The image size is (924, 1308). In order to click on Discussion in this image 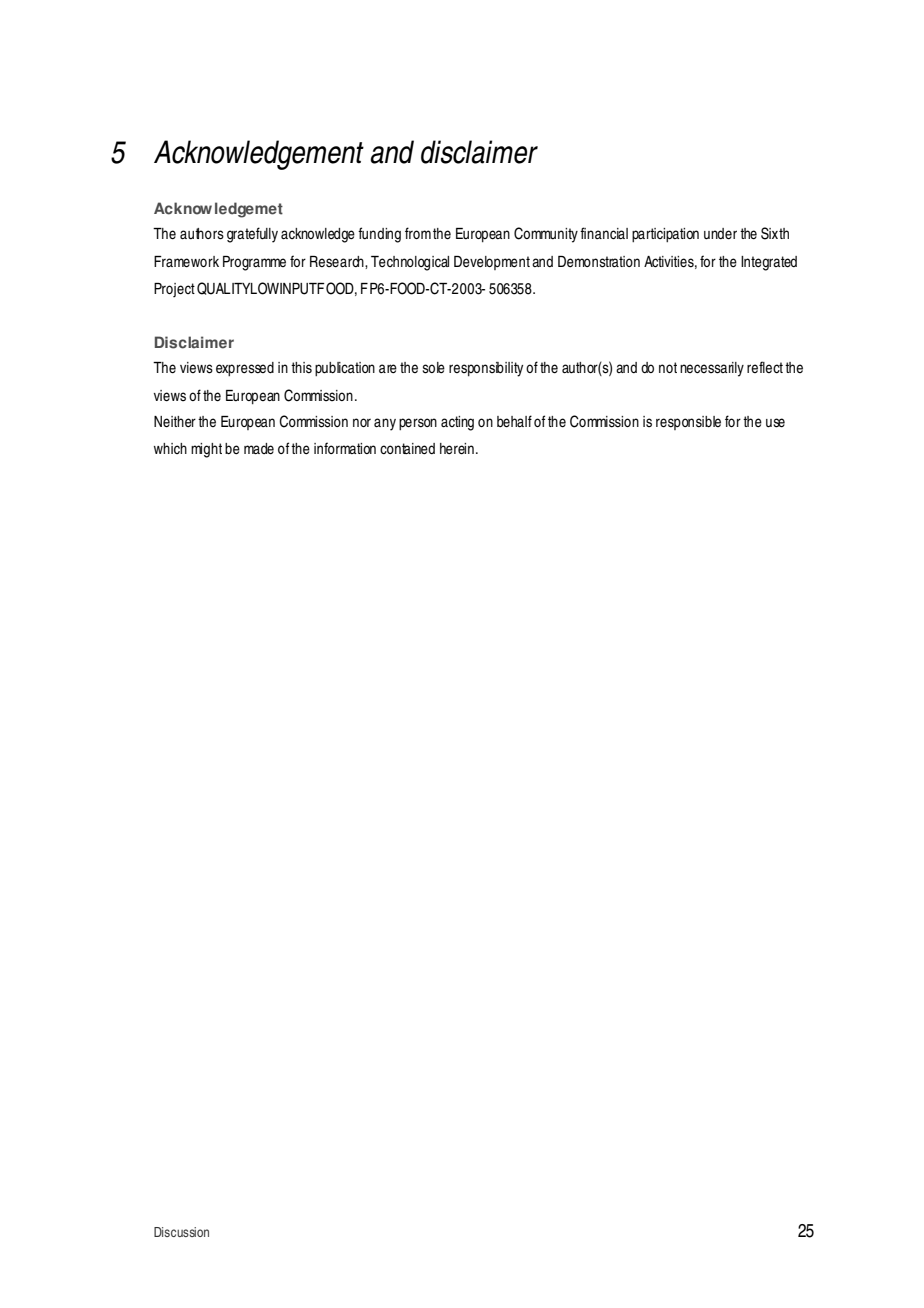, I will do `click(181, 1232)`.
